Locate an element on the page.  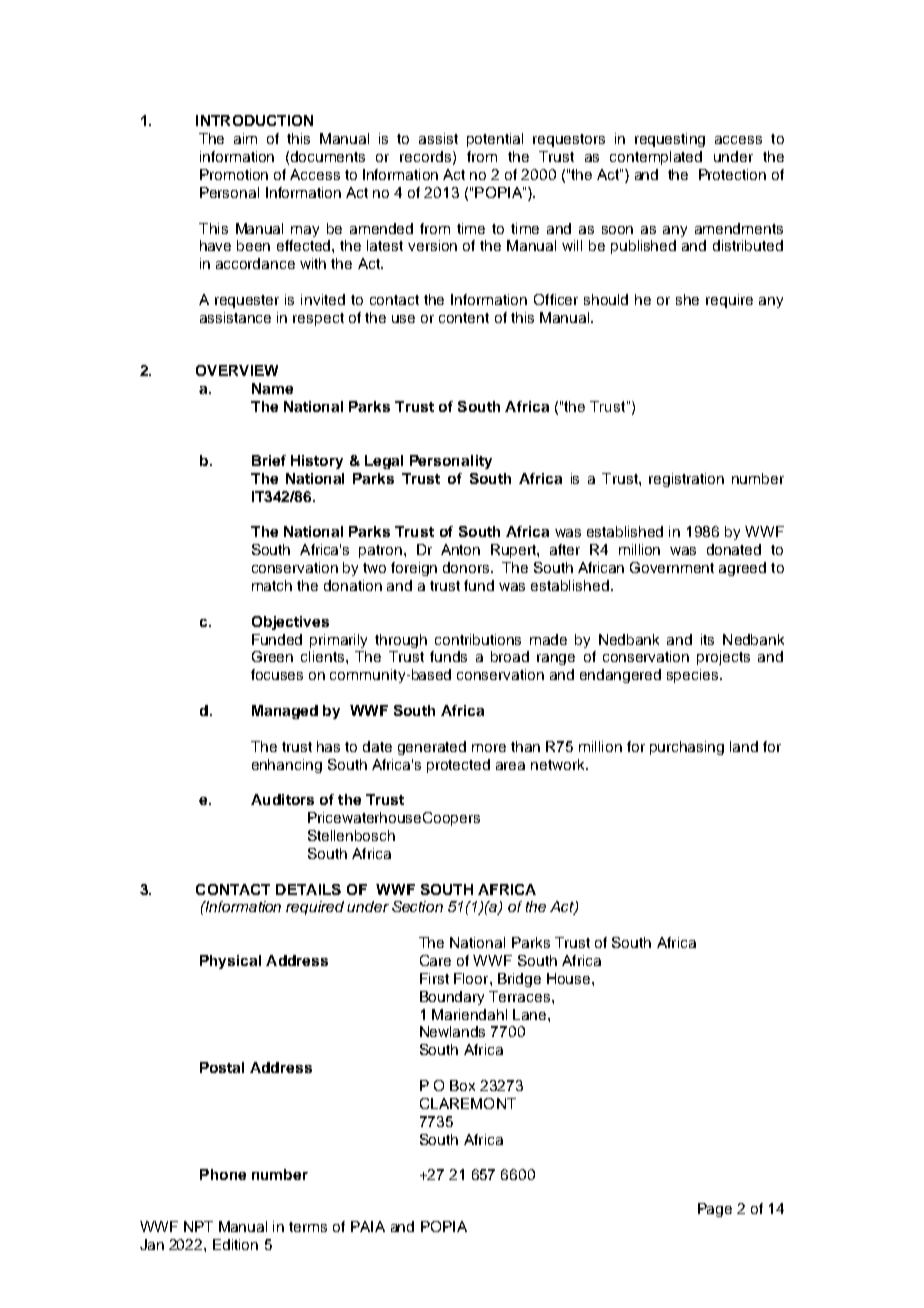
Legal is located at coordinates (384, 462).
